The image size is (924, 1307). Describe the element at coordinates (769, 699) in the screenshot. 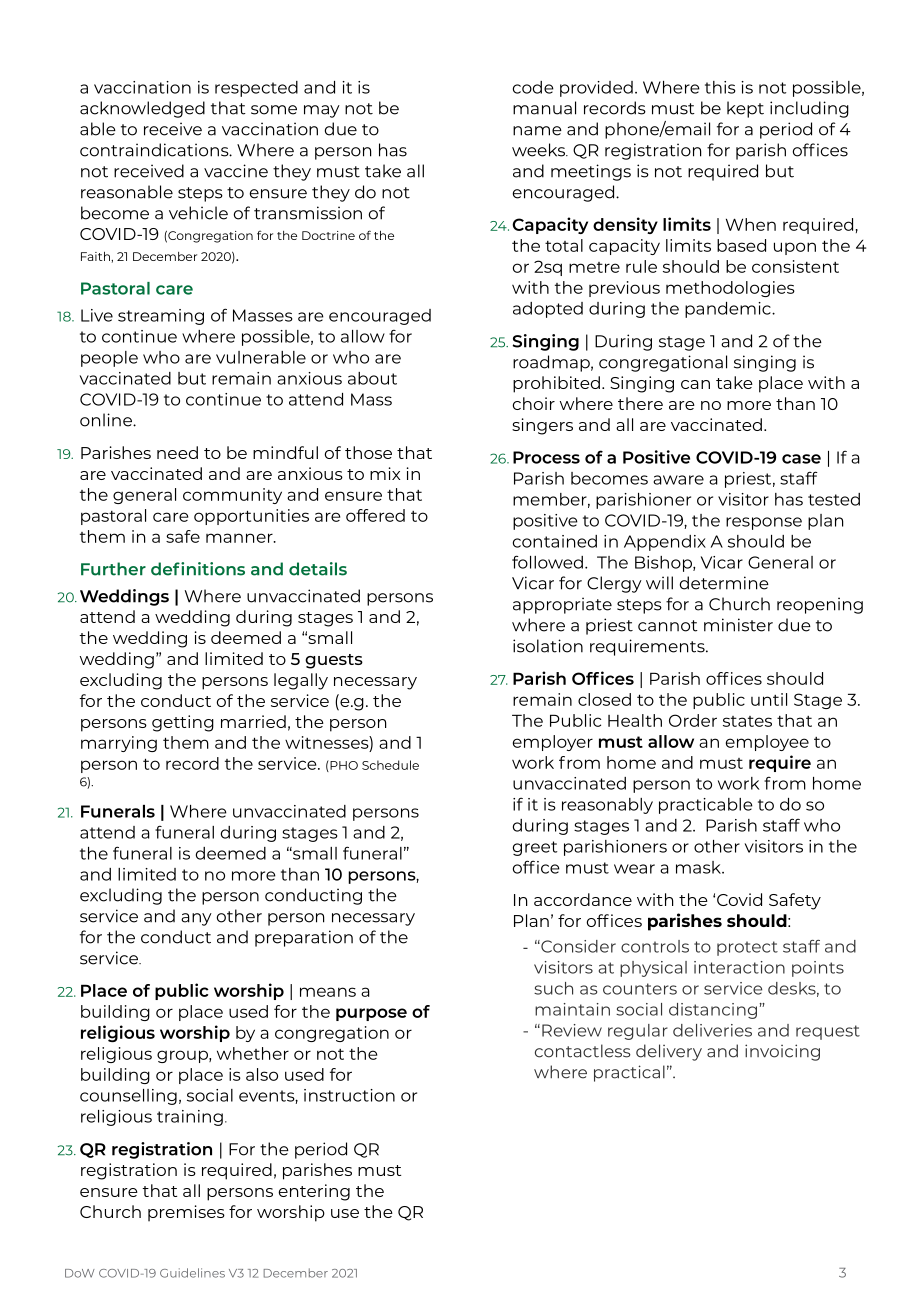

I see `until` at that location.
